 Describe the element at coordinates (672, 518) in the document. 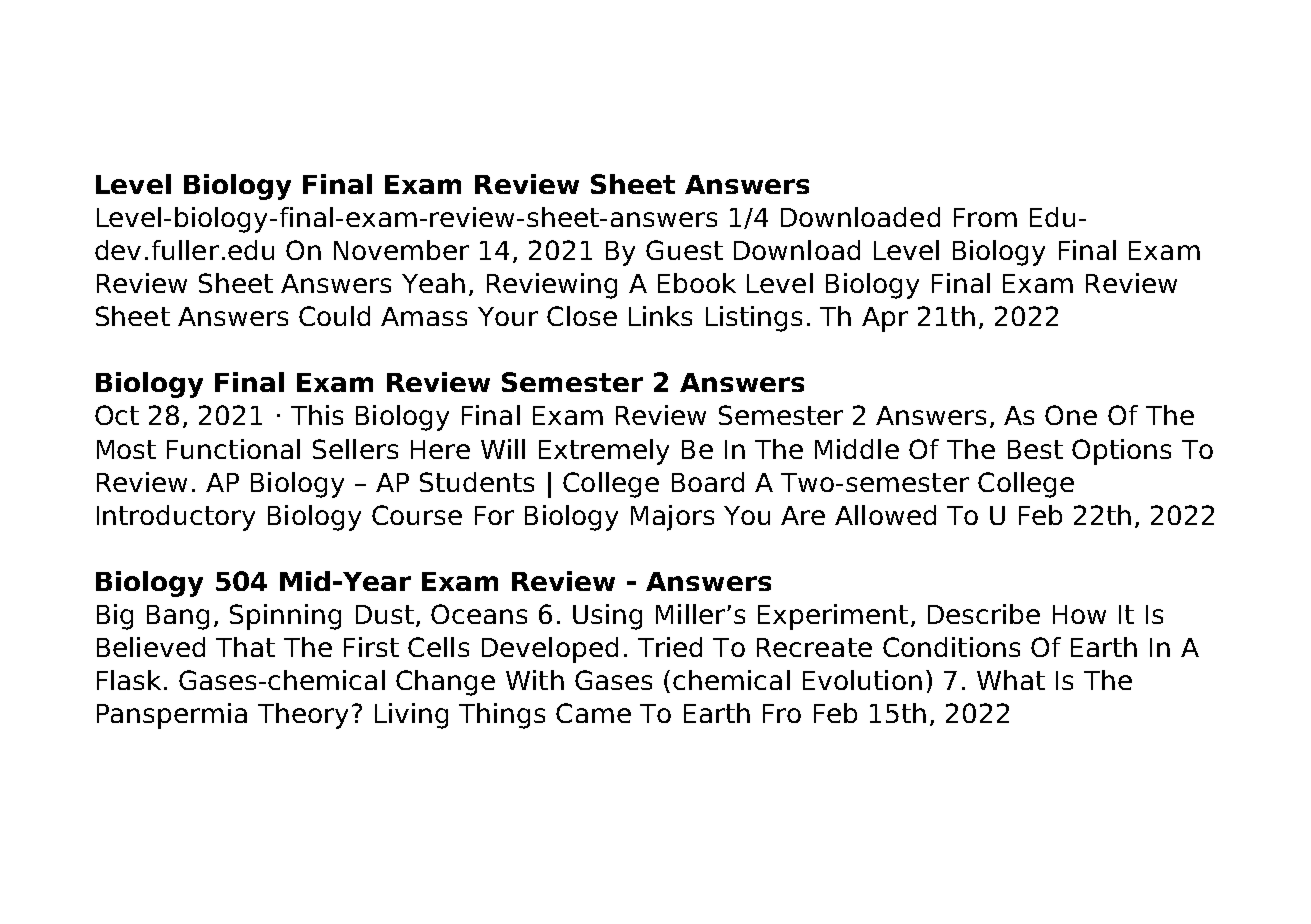

I see `Majors` at that location.
